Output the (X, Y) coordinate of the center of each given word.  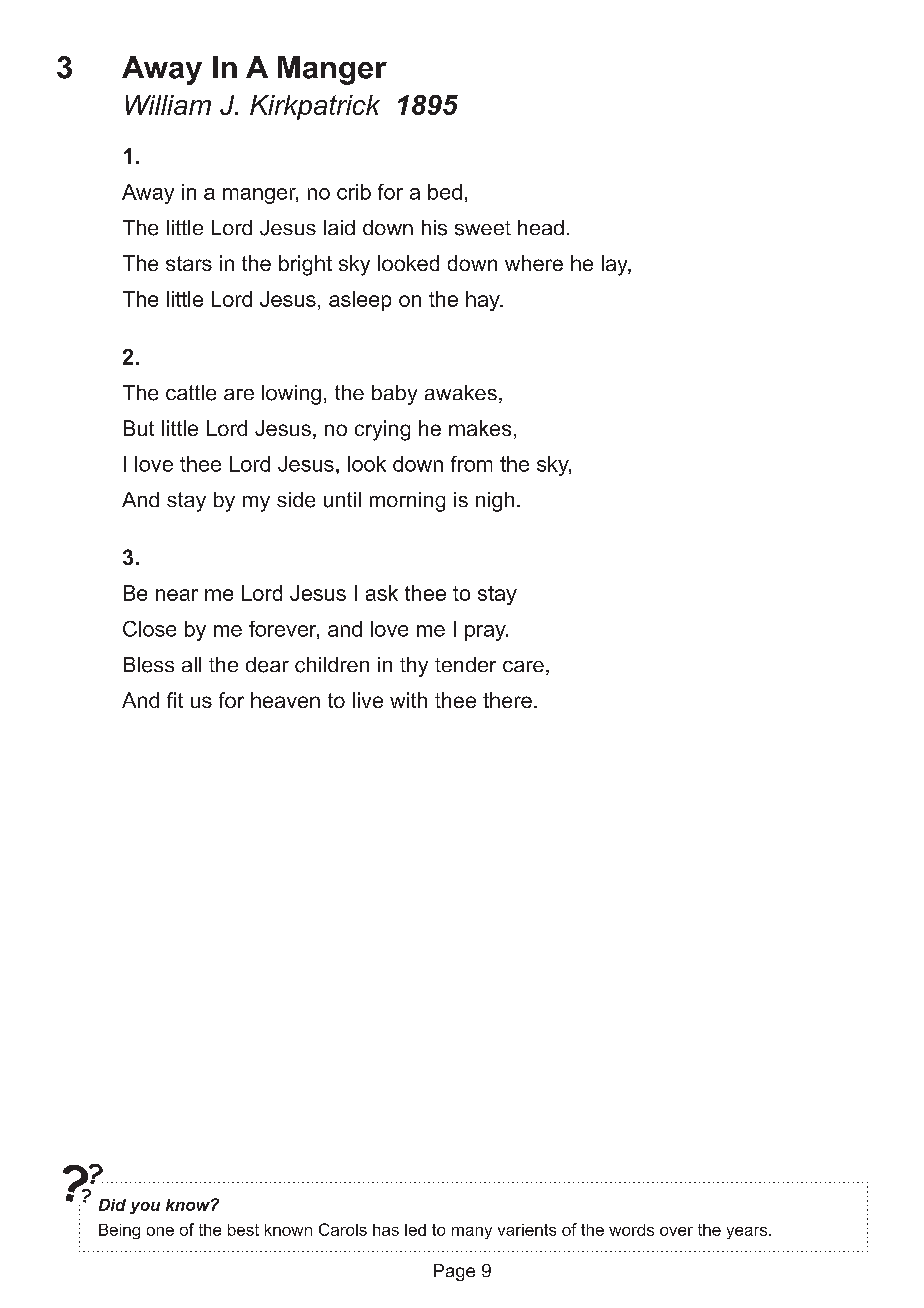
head (541, 227)
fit (175, 700)
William (168, 105)
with (408, 700)
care (523, 666)
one (160, 1231)
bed (445, 192)
